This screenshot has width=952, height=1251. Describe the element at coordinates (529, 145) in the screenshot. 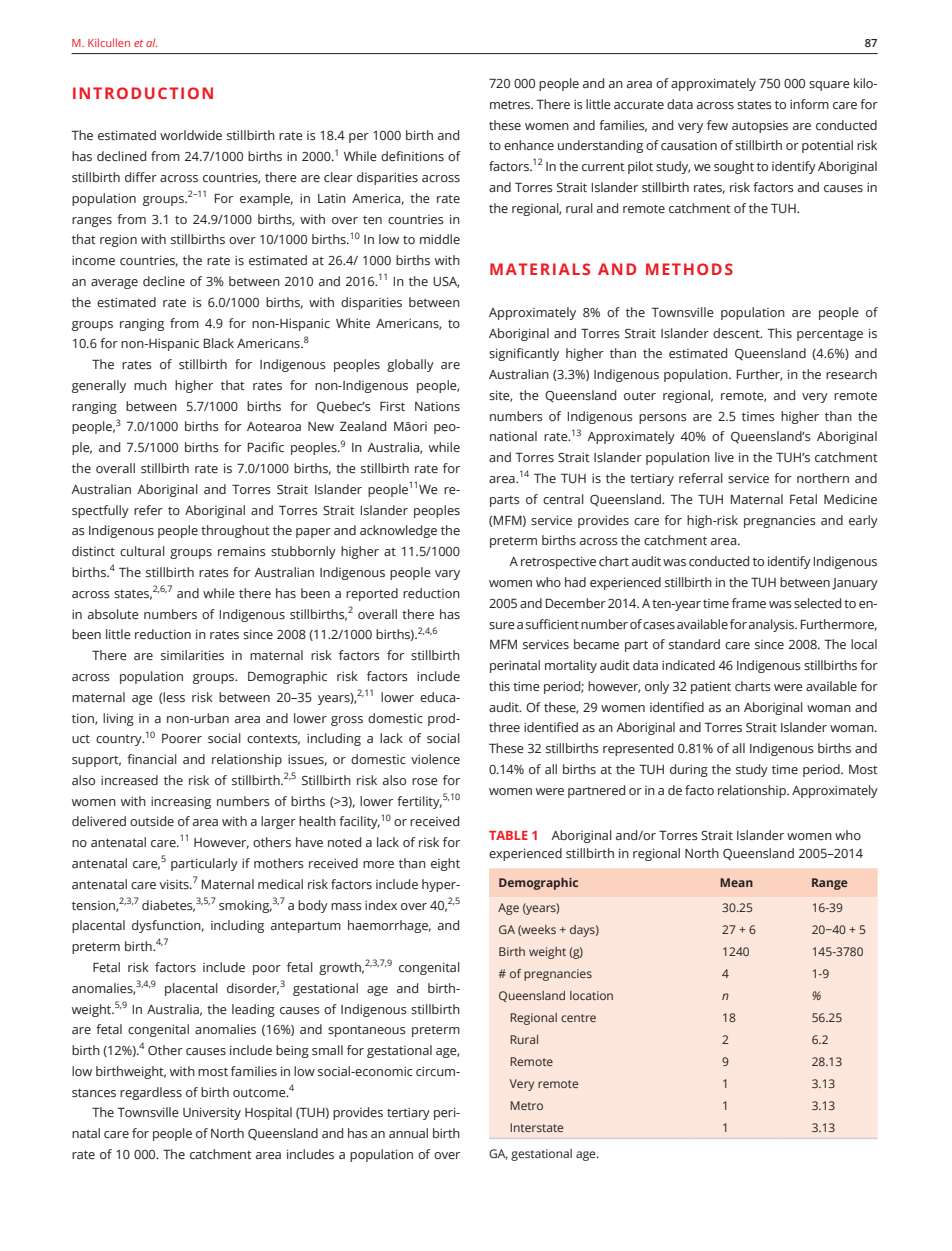

I see `enhance` at that location.
